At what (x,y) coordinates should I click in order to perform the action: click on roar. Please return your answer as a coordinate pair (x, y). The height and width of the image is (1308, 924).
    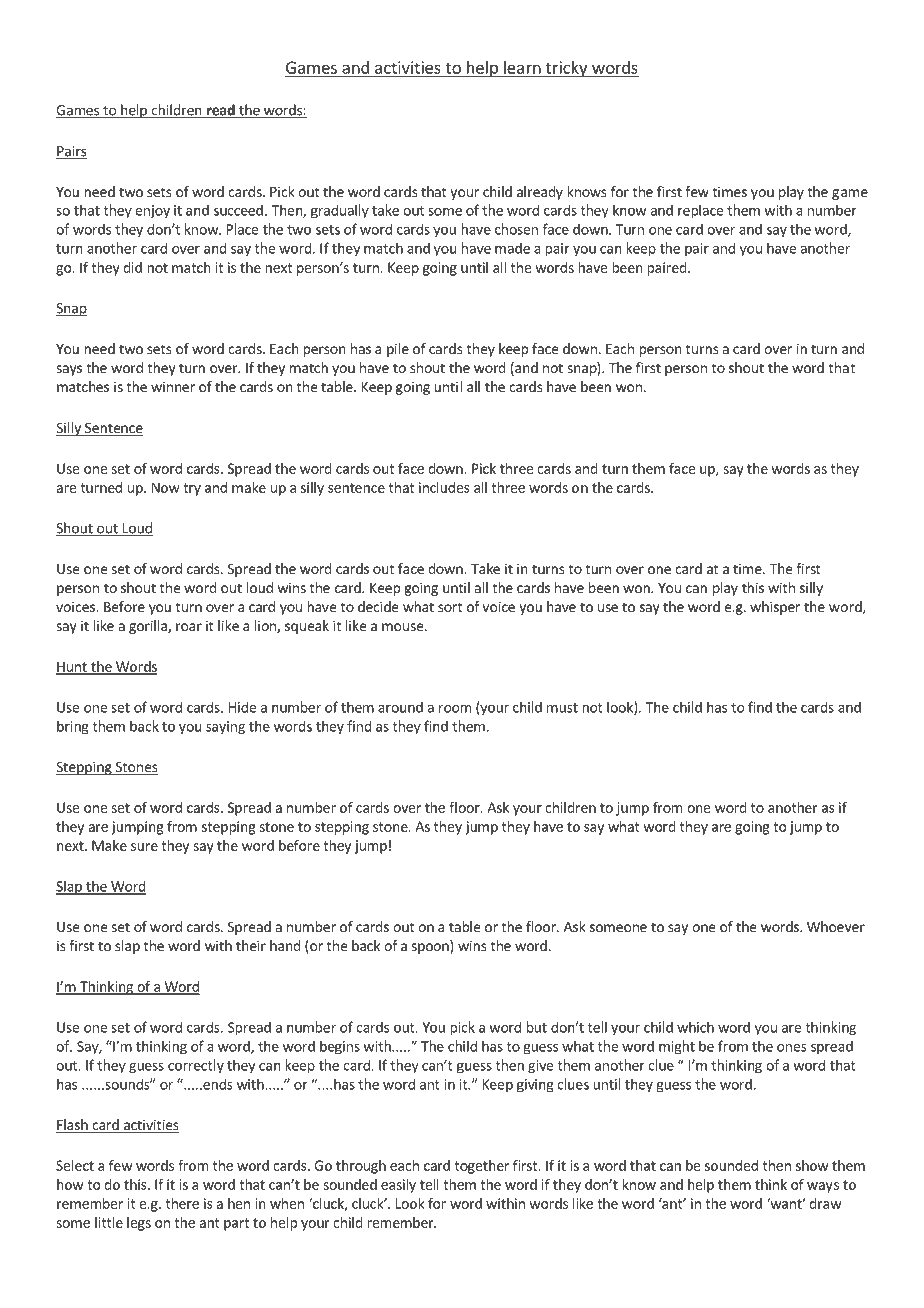
    Looking at the image, I should click on (189, 627).
